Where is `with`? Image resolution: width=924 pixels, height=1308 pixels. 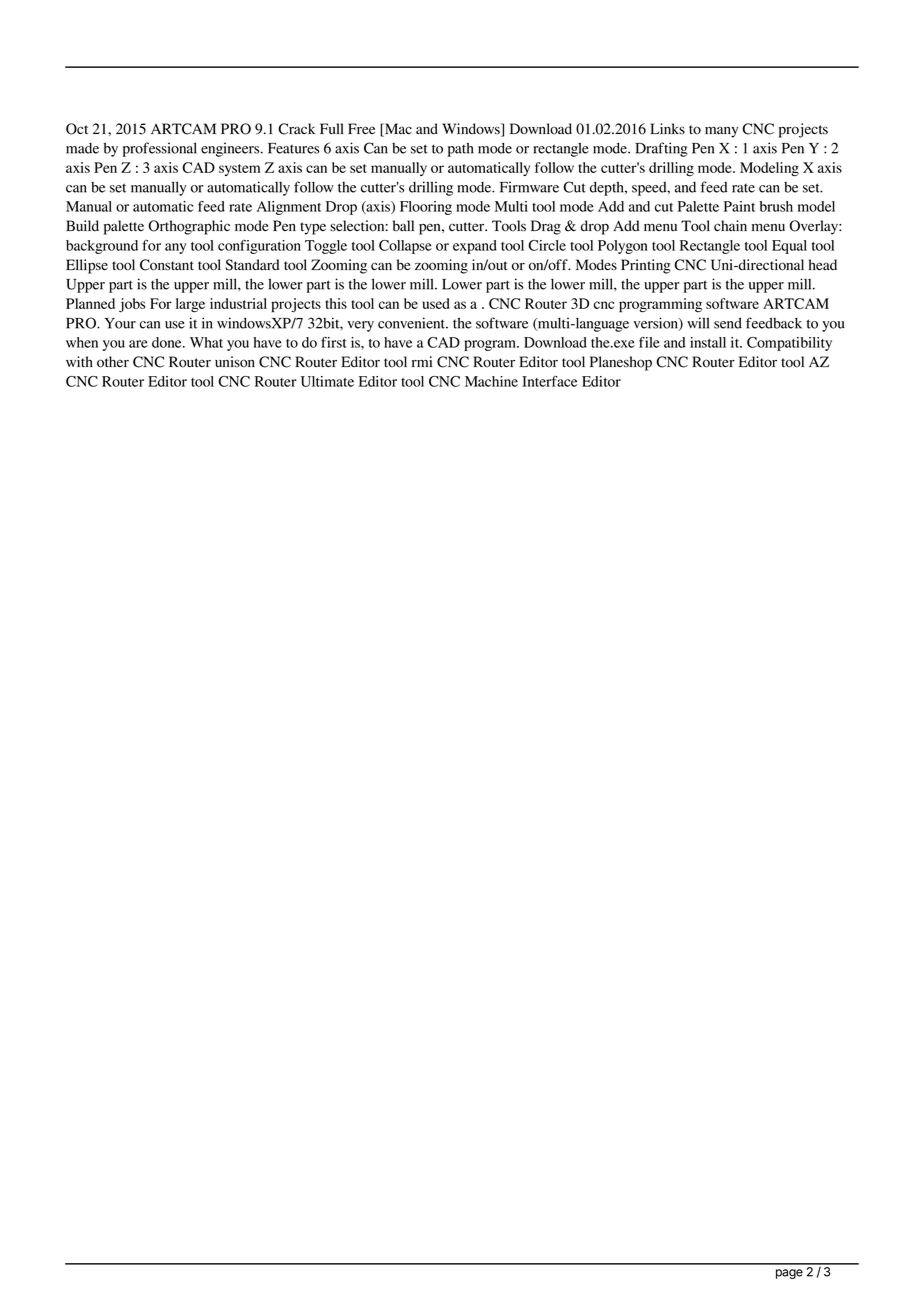
with is located at coordinates (79, 361).
